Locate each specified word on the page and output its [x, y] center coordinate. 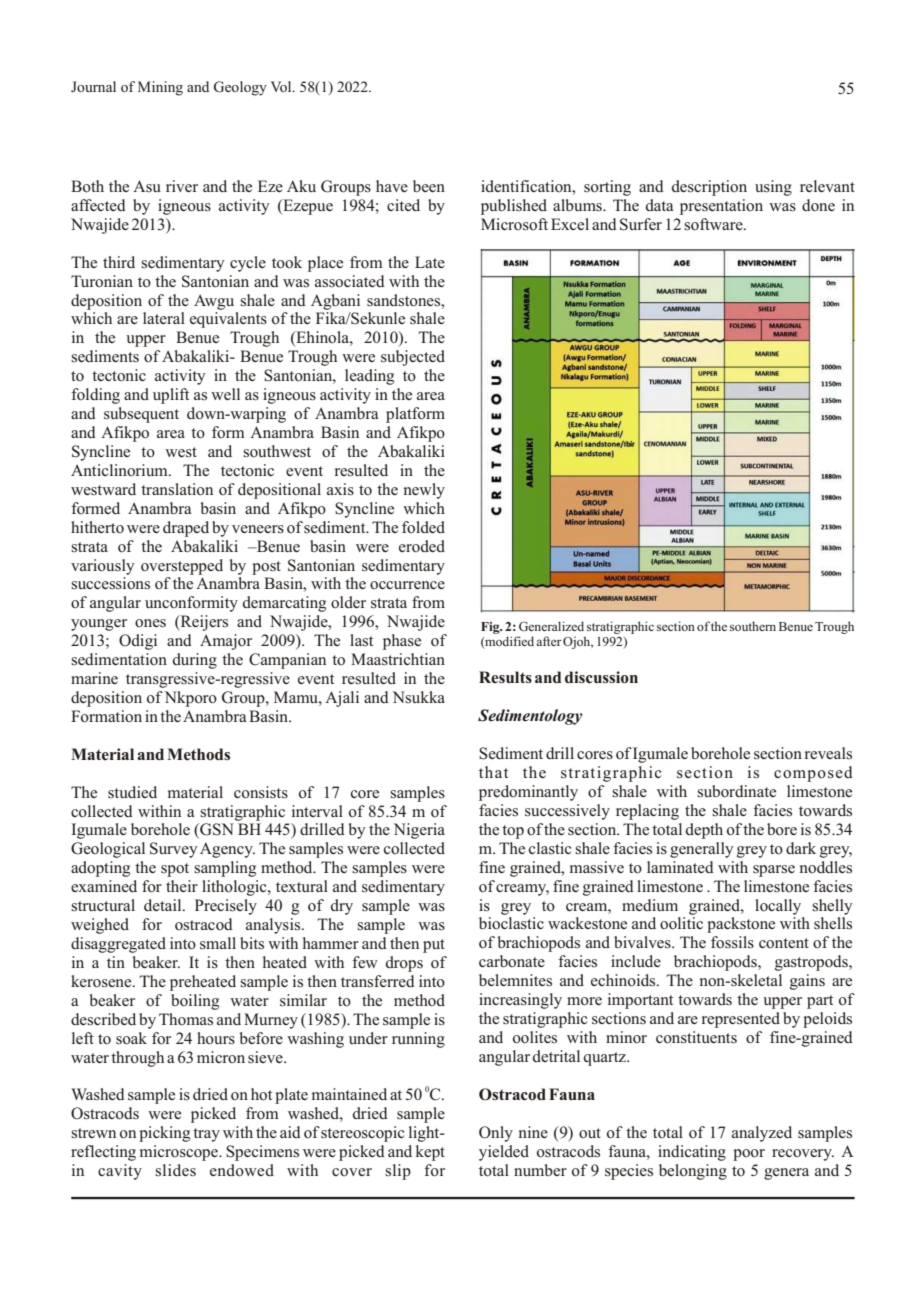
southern [753, 626]
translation [177, 489]
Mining [160, 88]
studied [132, 792]
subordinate [736, 791]
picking [164, 1134]
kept [430, 1153]
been [429, 186]
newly [424, 491]
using [773, 188]
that [493, 772]
